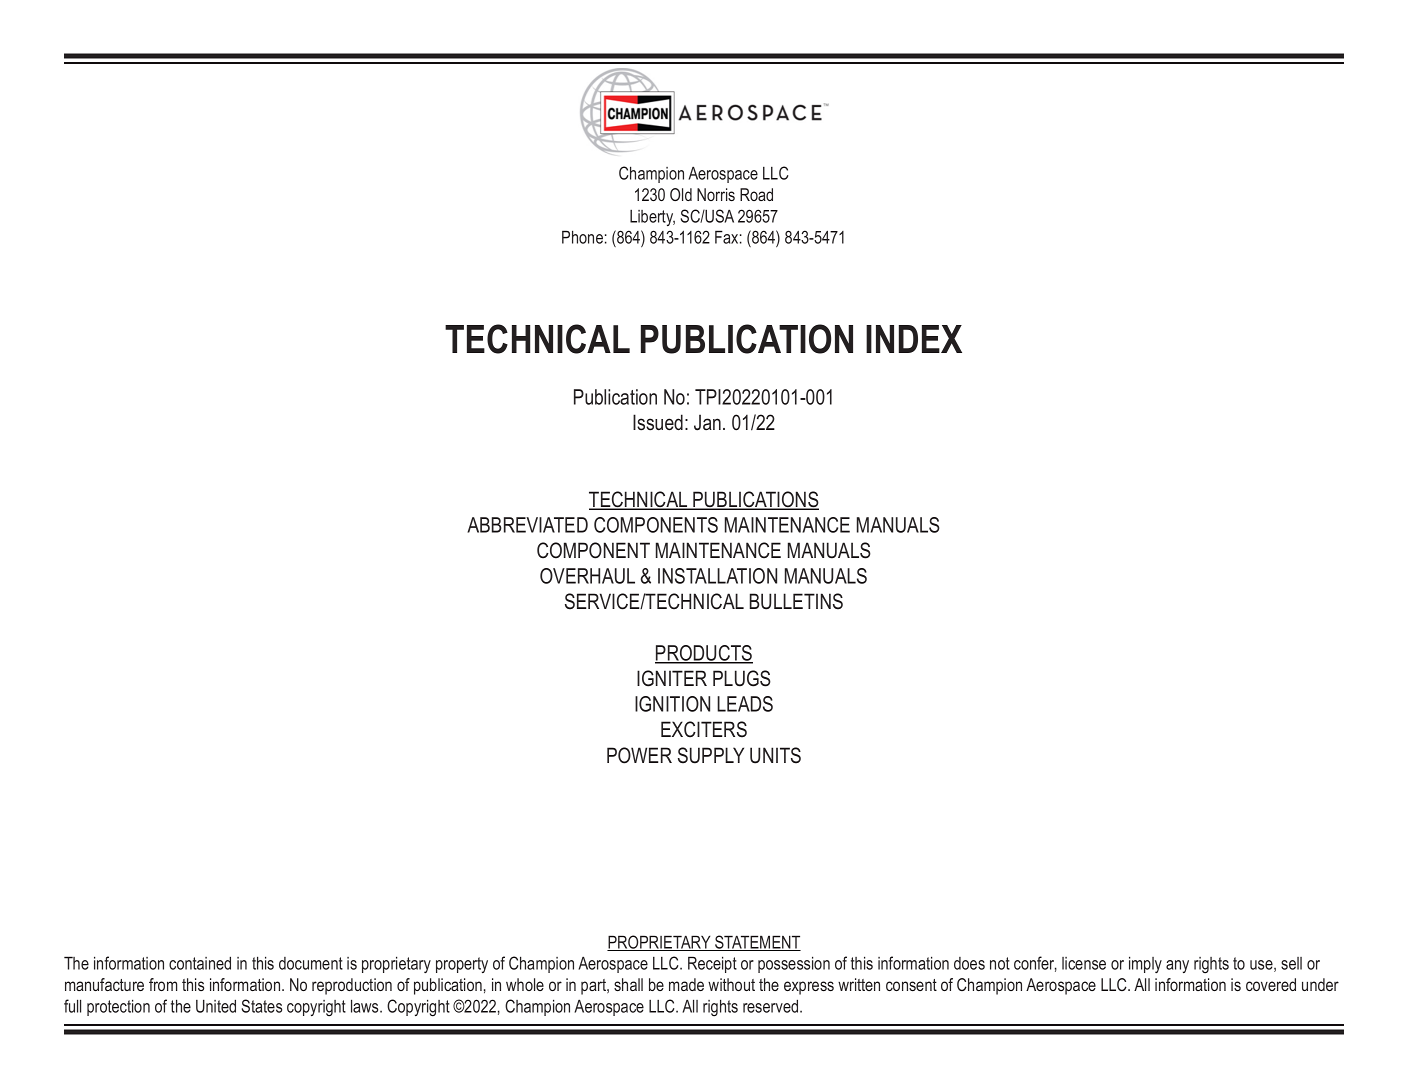  Describe the element at coordinates (163, 984) in the screenshot. I see `from` at that location.
